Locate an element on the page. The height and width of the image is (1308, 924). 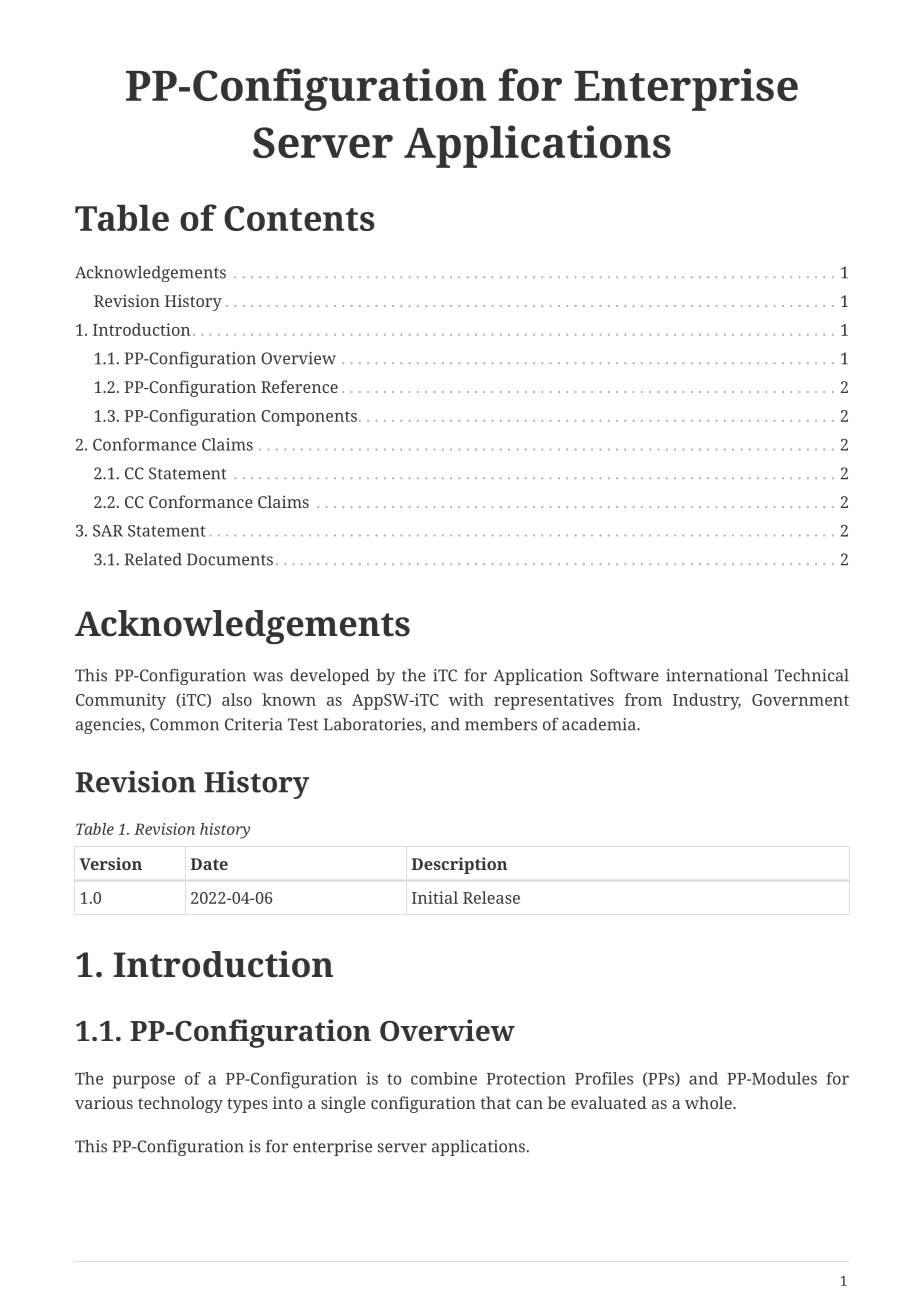
Components is located at coordinates (309, 418).
